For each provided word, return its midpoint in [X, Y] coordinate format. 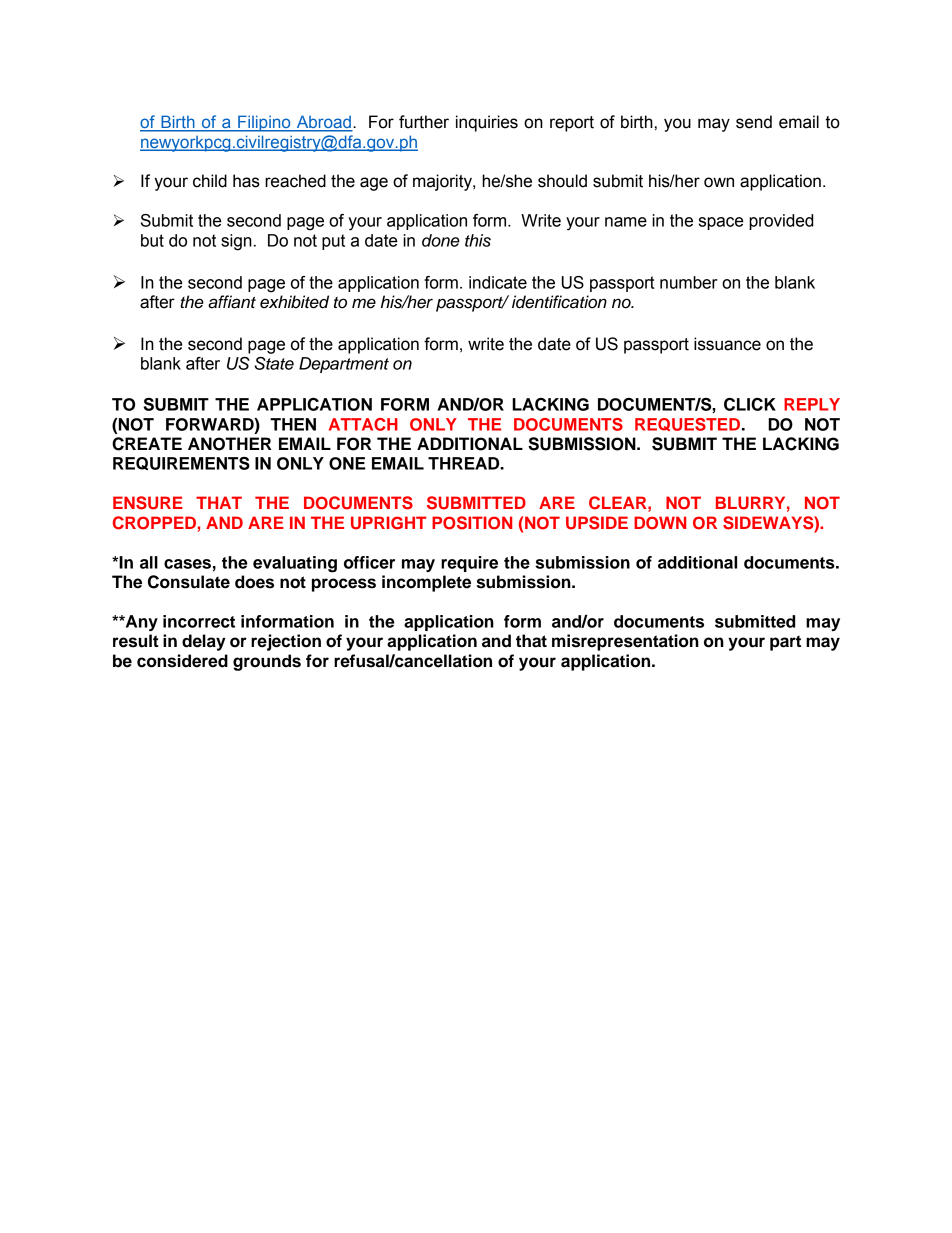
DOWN [660, 523]
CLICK [750, 404]
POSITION [472, 523]
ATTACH [363, 424]
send [754, 122]
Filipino [264, 123]
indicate [498, 282]
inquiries [487, 123]
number [689, 282]
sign [236, 242]
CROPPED [154, 523]
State [274, 363]
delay [204, 642]
